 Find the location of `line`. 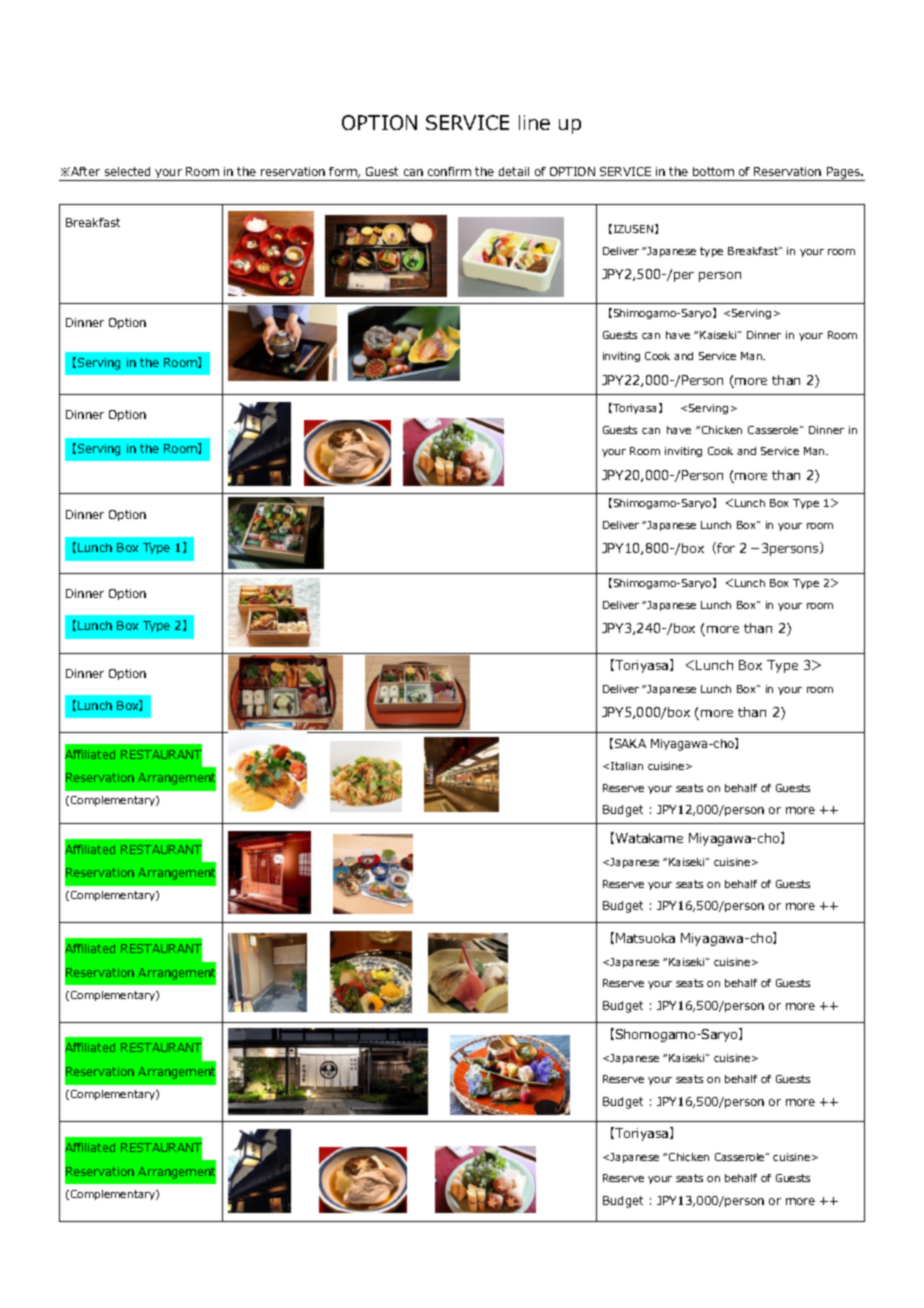

line is located at coordinates (534, 122).
